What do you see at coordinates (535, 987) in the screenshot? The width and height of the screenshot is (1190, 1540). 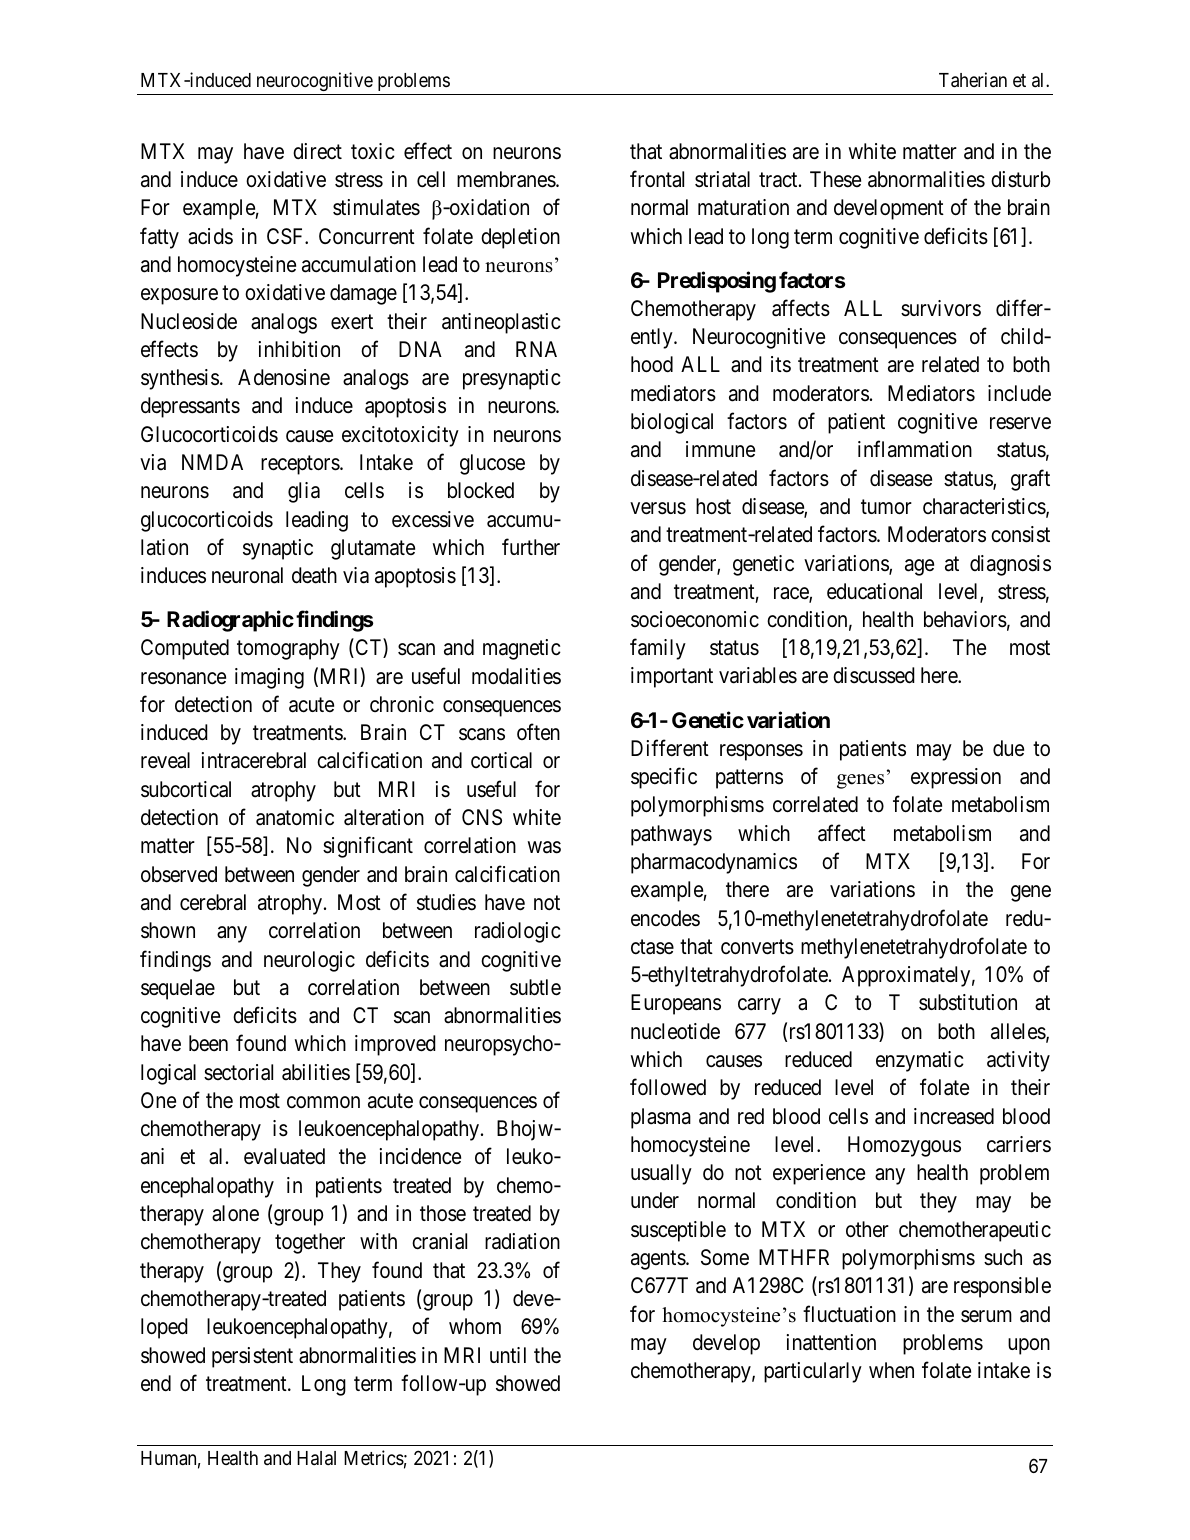 I see `subtle` at bounding box center [535, 987].
